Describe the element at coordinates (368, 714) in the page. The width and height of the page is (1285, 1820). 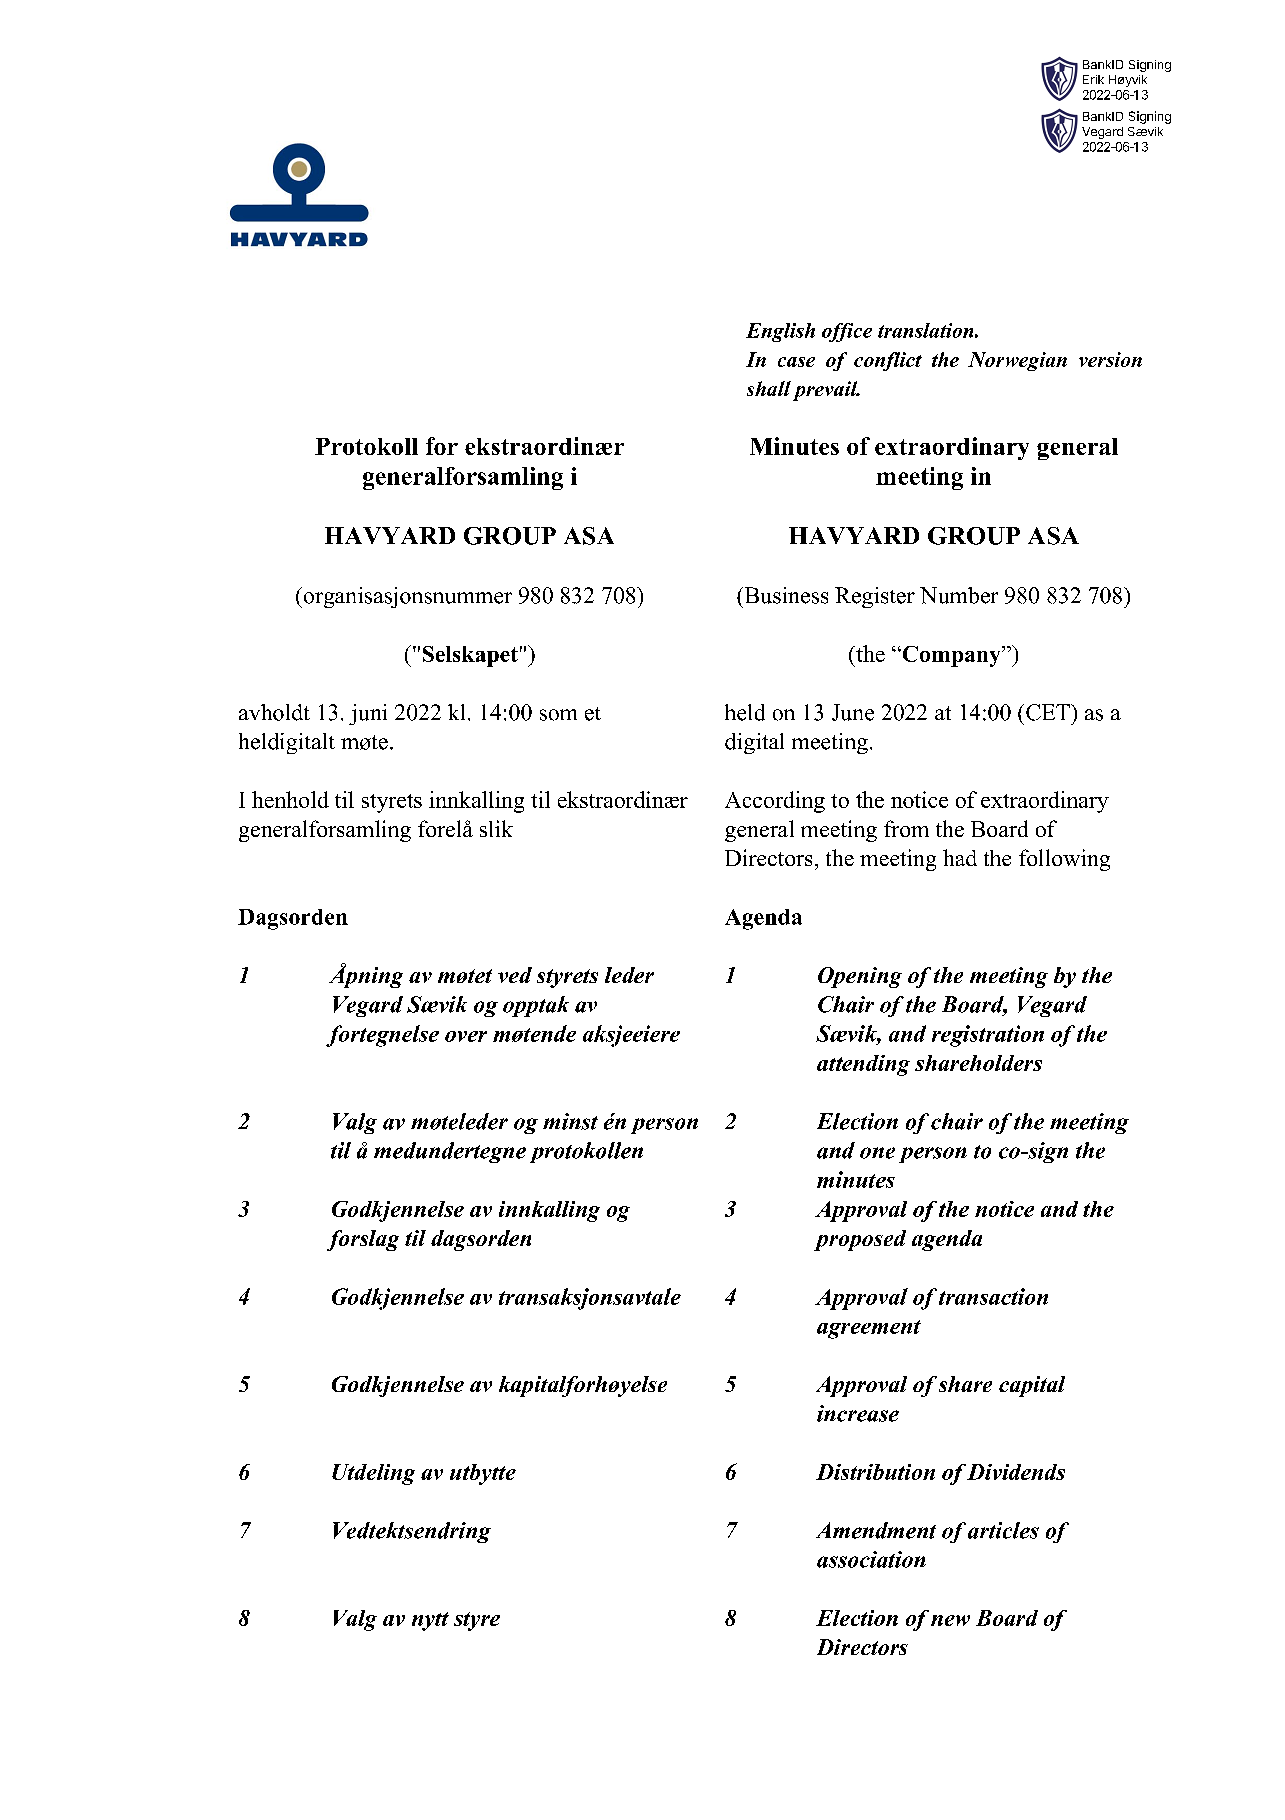
I see `juni` at that location.
